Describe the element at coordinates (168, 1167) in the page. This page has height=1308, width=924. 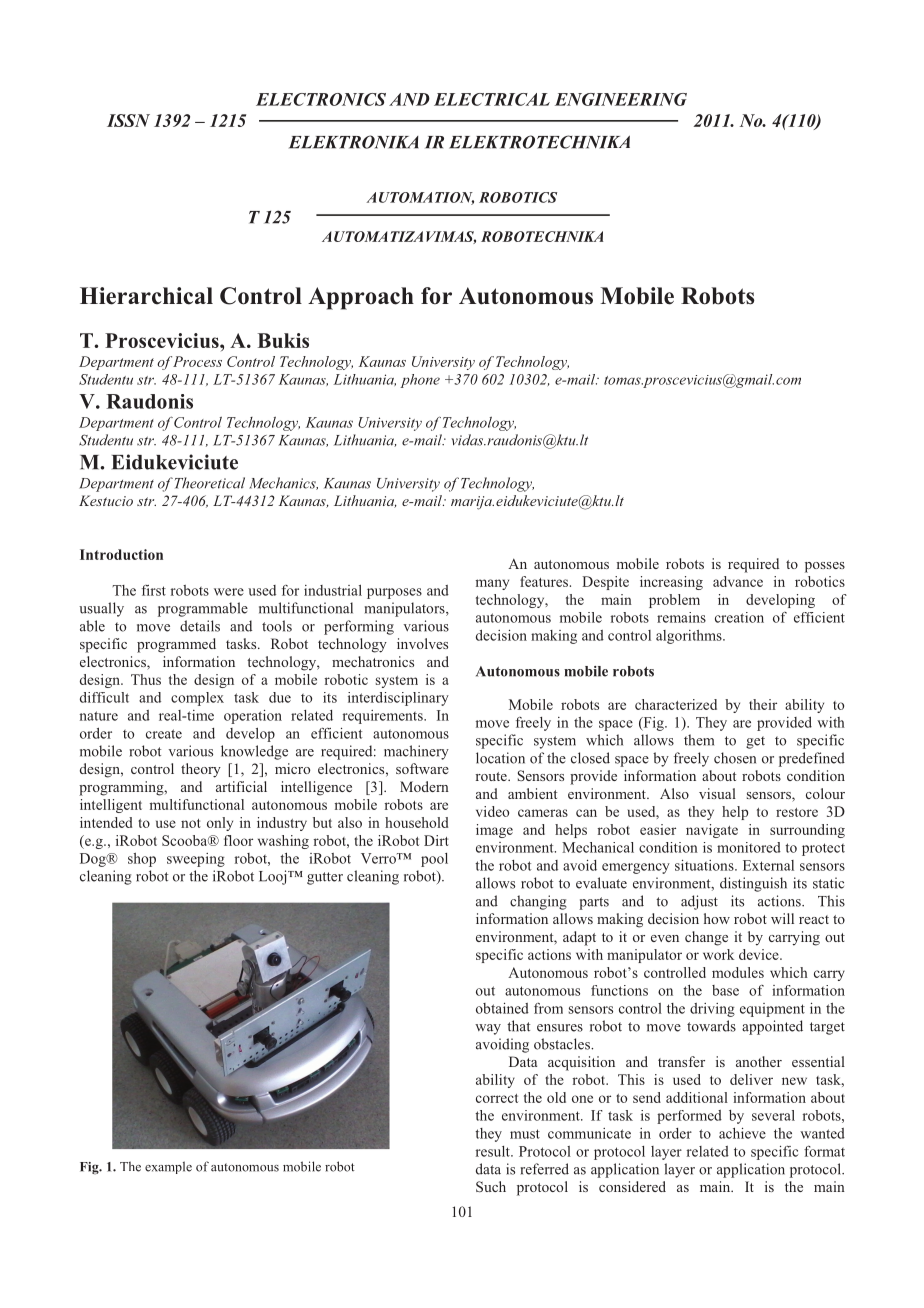
I see `example` at that location.
